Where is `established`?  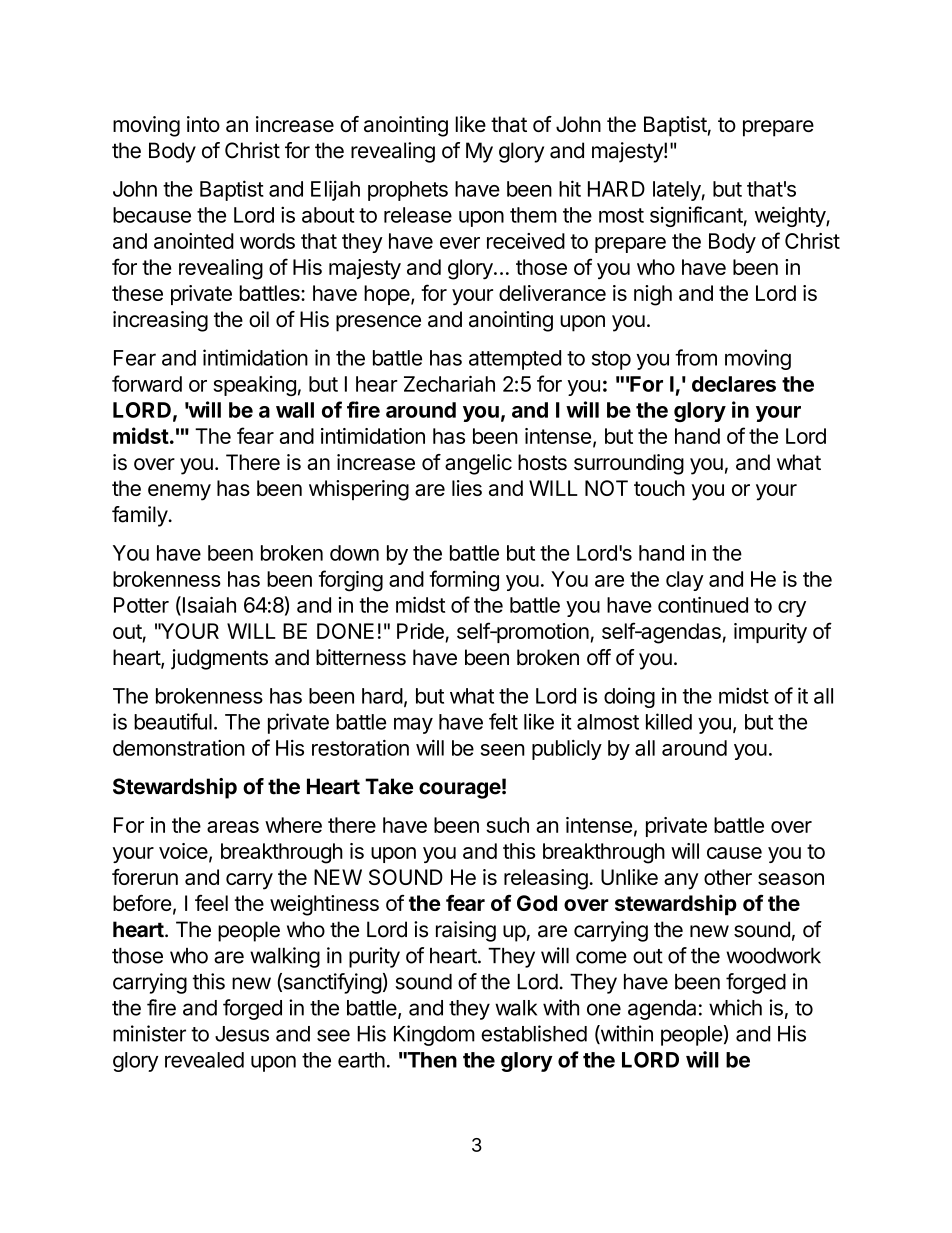
established is located at coordinates (534, 1033).
